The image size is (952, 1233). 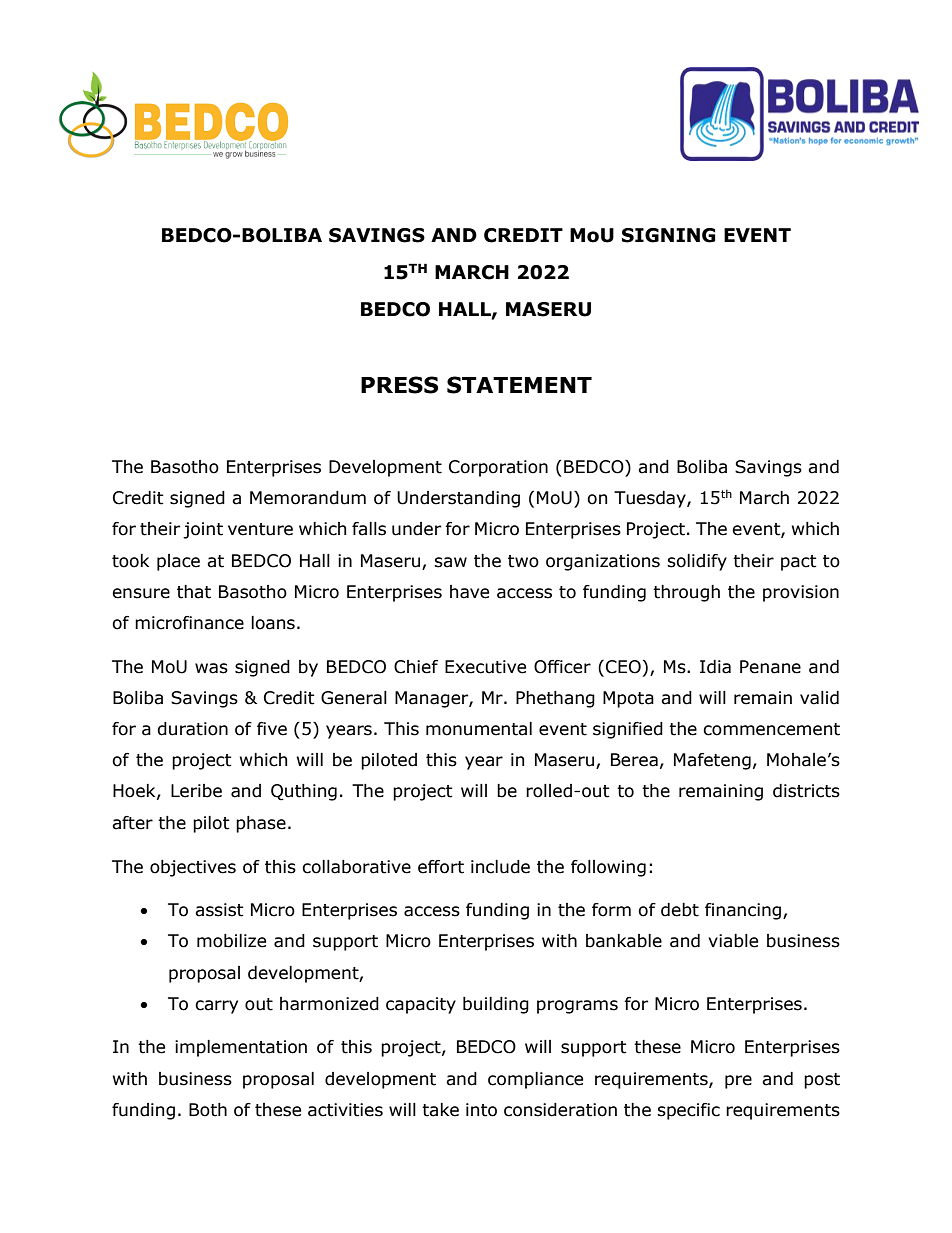 I want to click on STATEMENT, so click(x=519, y=385).
